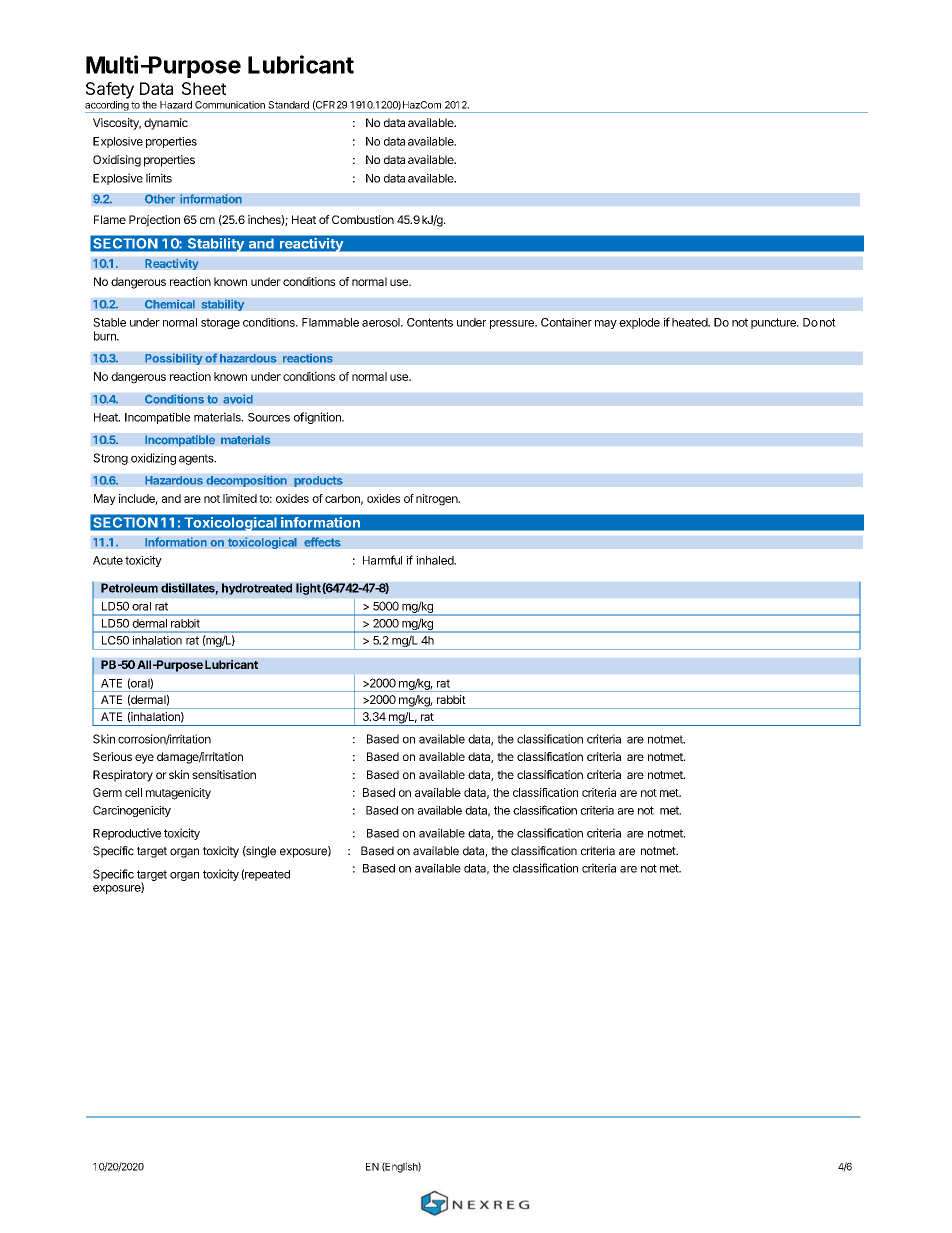 This image has height=1233, width=952. What do you see at coordinates (170, 304) in the image?
I see `Chemical` at bounding box center [170, 304].
